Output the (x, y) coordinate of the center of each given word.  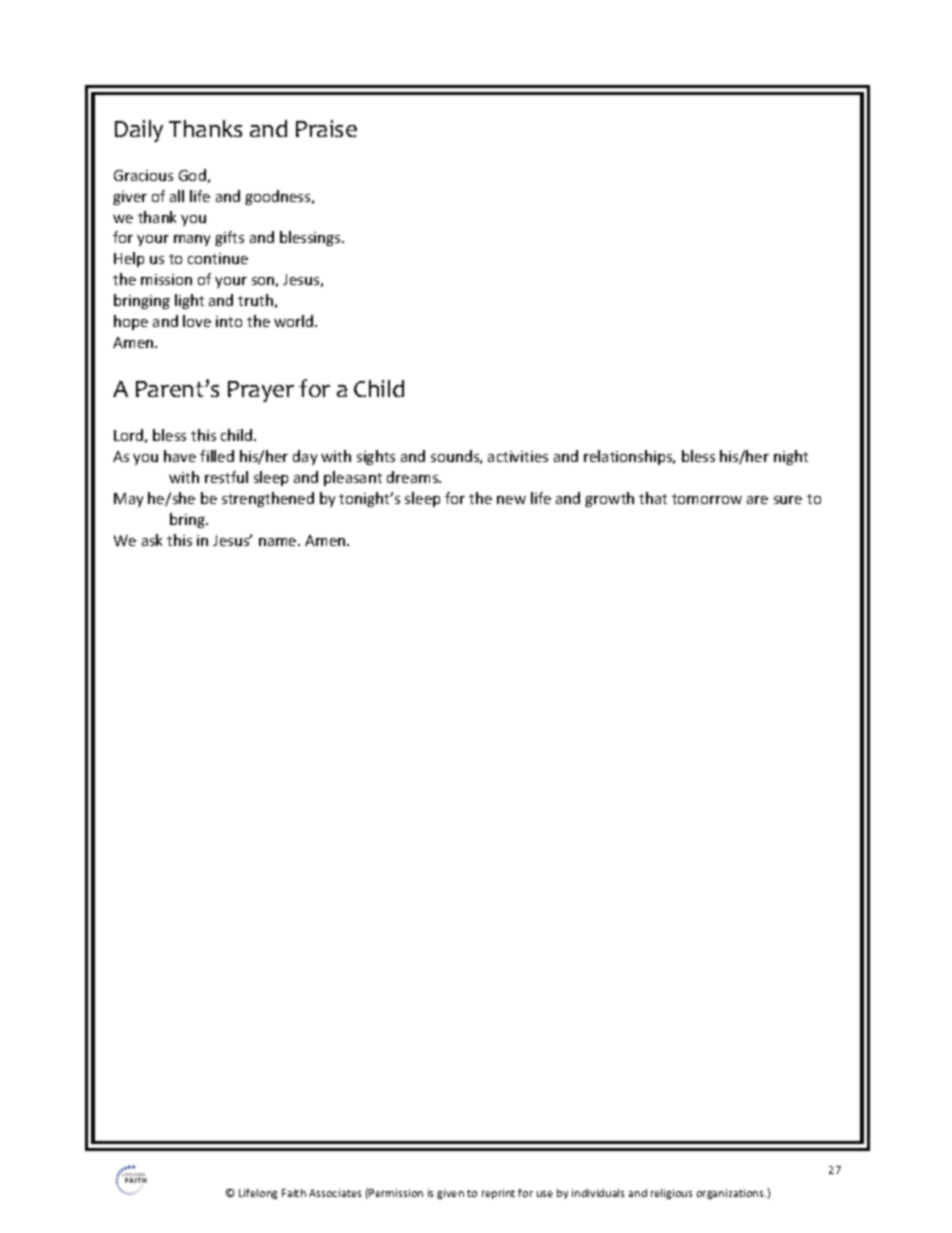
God (192, 175)
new (511, 500)
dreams (414, 477)
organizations (731, 1194)
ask (152, 540)
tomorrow (707, 499)
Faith (294, 1193)
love (197, 321)
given (450, 1194)
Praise (326, 128)
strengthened (268, 499)
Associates (335, 1193)
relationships (629, 457)
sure (788, 500)
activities (518, 456)
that (653, 498)
